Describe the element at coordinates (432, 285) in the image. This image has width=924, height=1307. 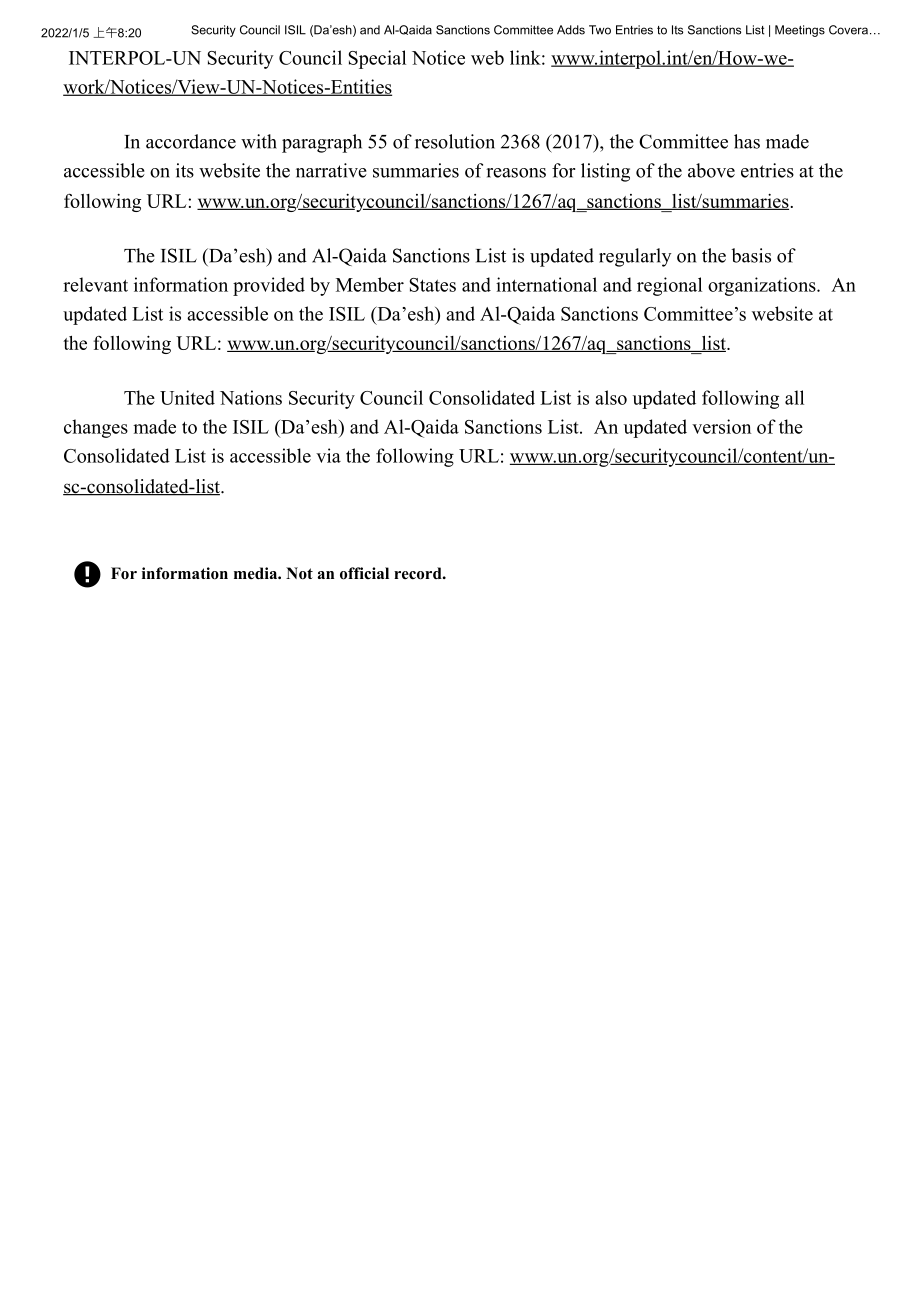
I see `States` at that location.
